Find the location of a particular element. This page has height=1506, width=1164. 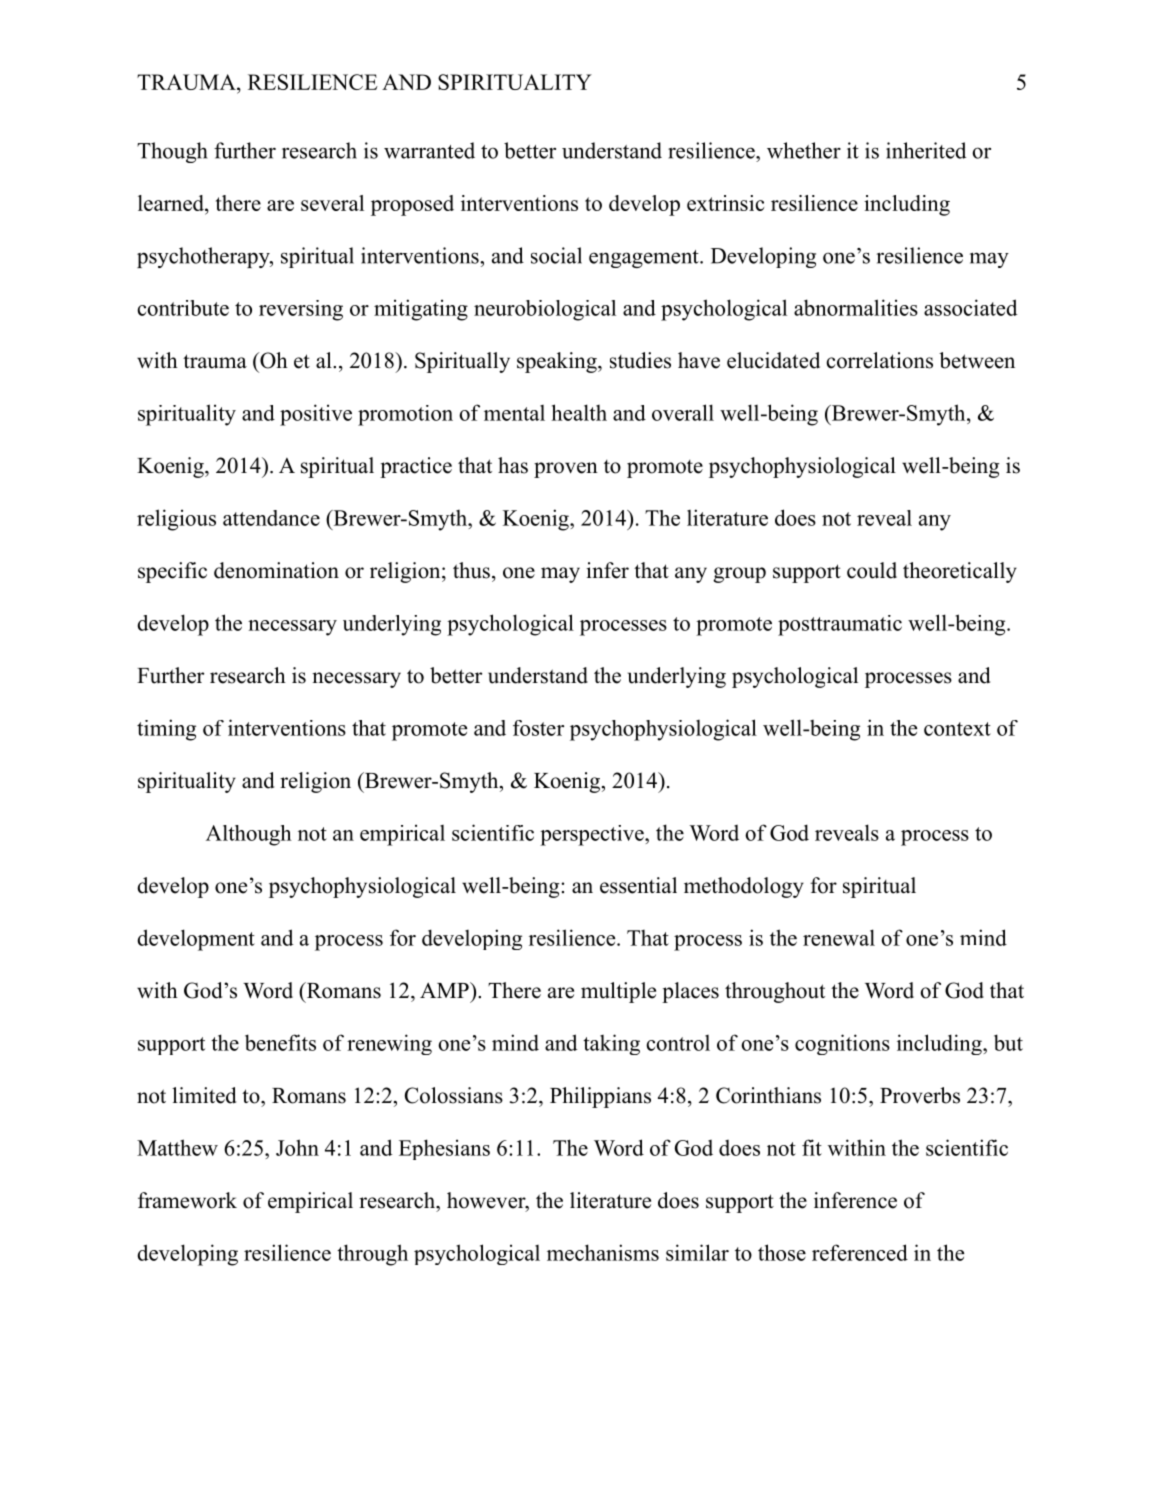

proven is located at coordinates (566, 470).
